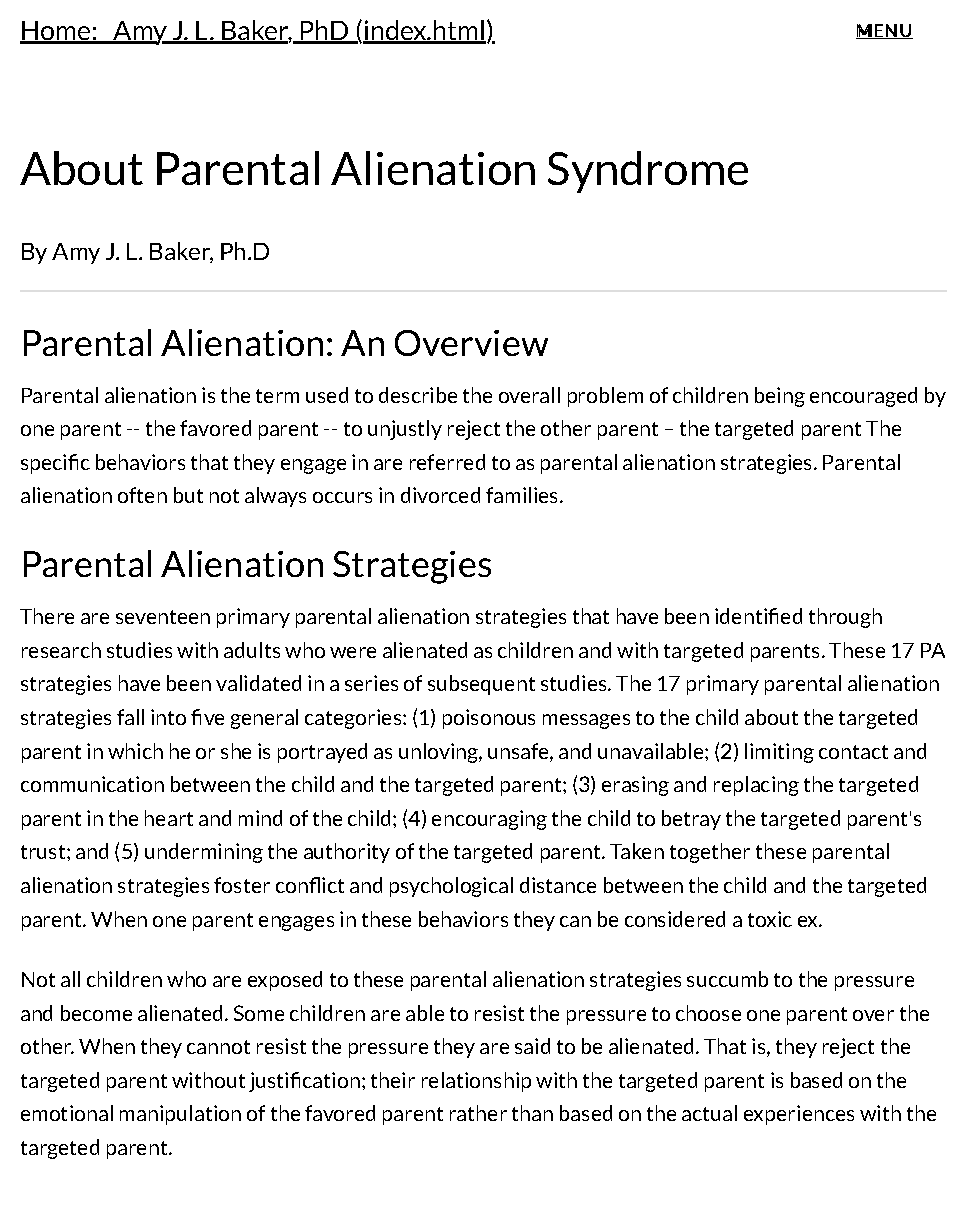  Describe the element at coordinates (180, 1115) in the document. I see `manipulation` at that location.
